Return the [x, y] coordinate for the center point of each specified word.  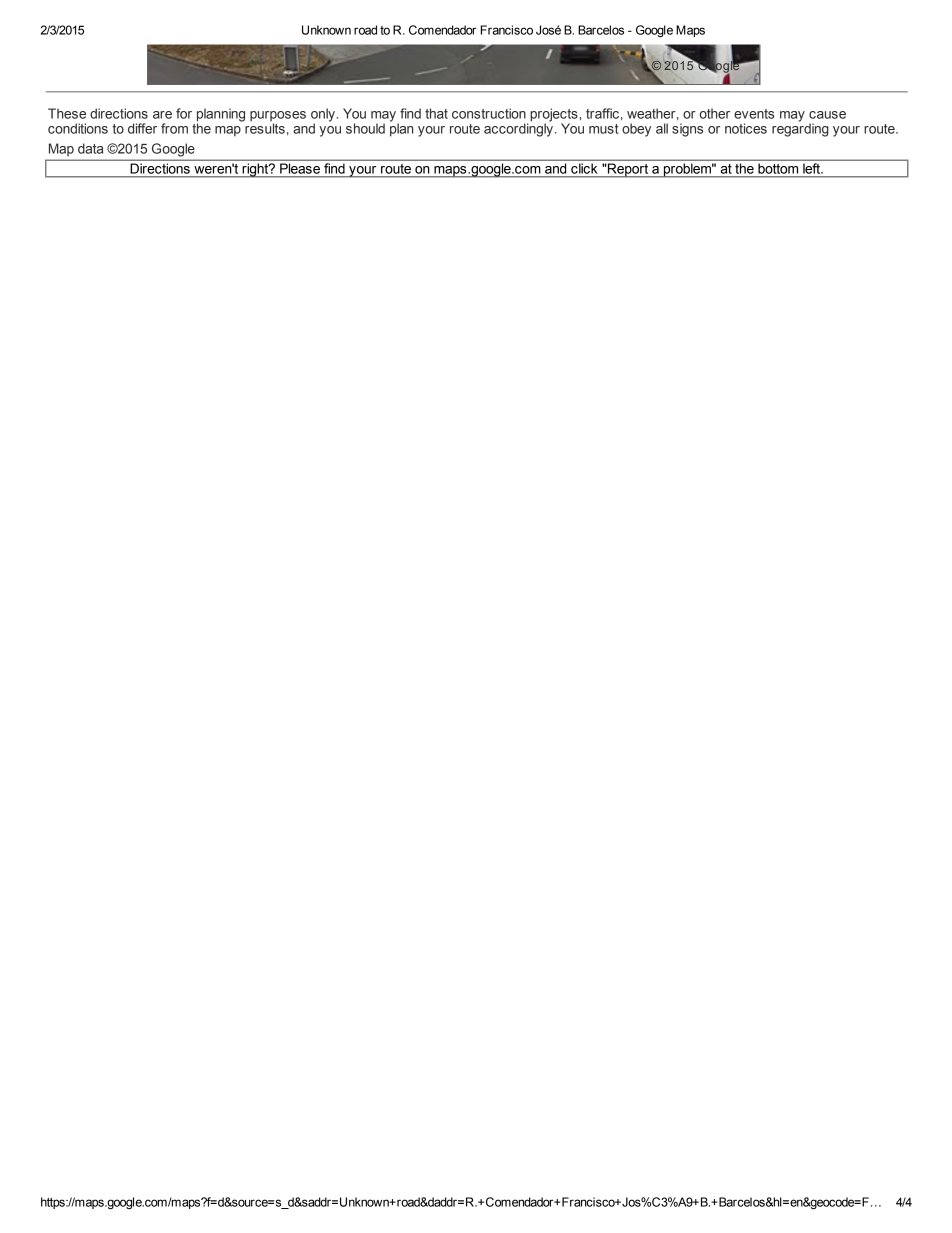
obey [636, 130]
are [162, 115]
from [174, 128]
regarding [800, 129]
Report [628, 170]
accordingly [518, 129]
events [754, 114]
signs [687, 130]
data [90, 148]
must [604, 129]
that [436, 113]
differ [142, 128]
